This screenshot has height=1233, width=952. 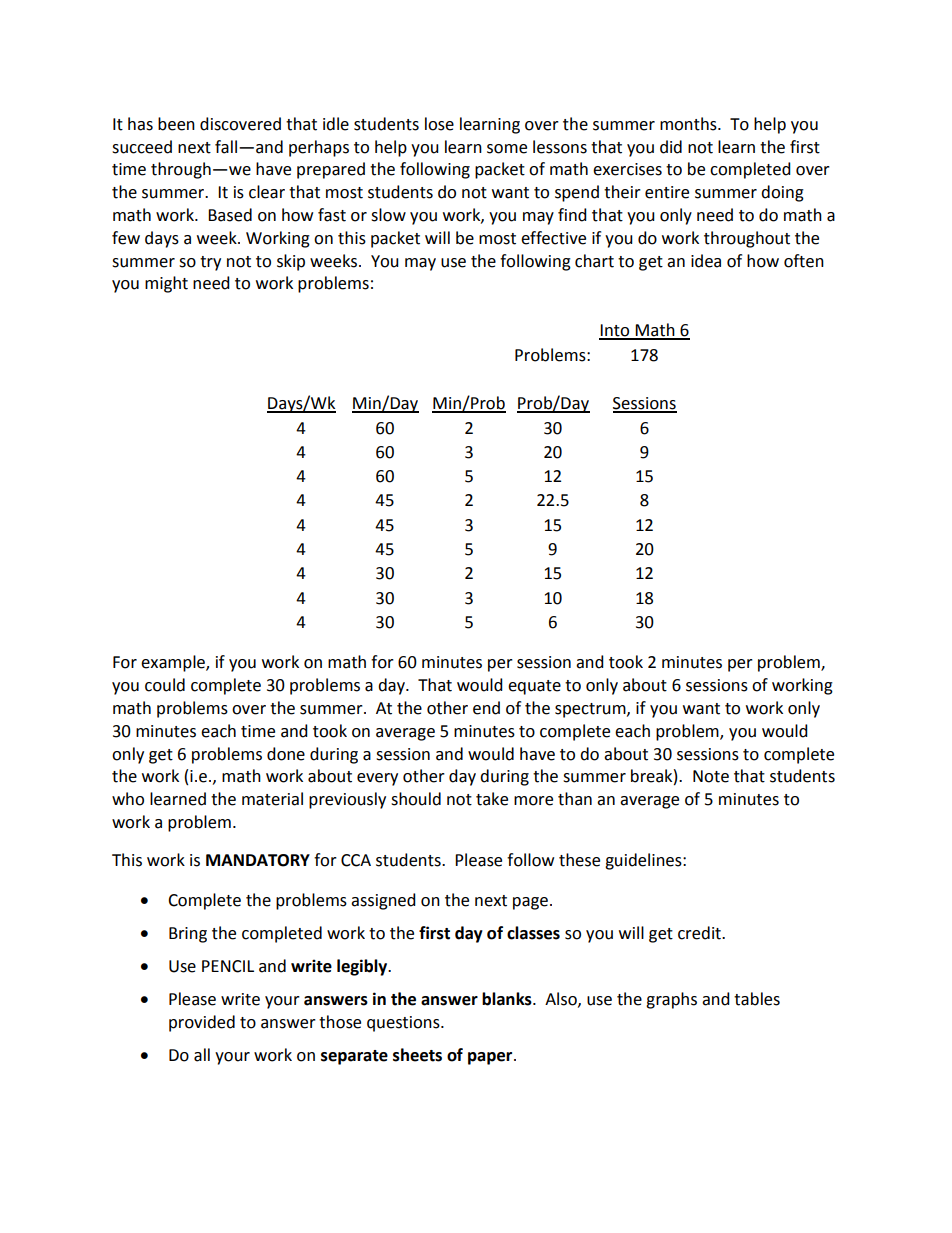 I want to click on been, so click(x=176, y=124).
